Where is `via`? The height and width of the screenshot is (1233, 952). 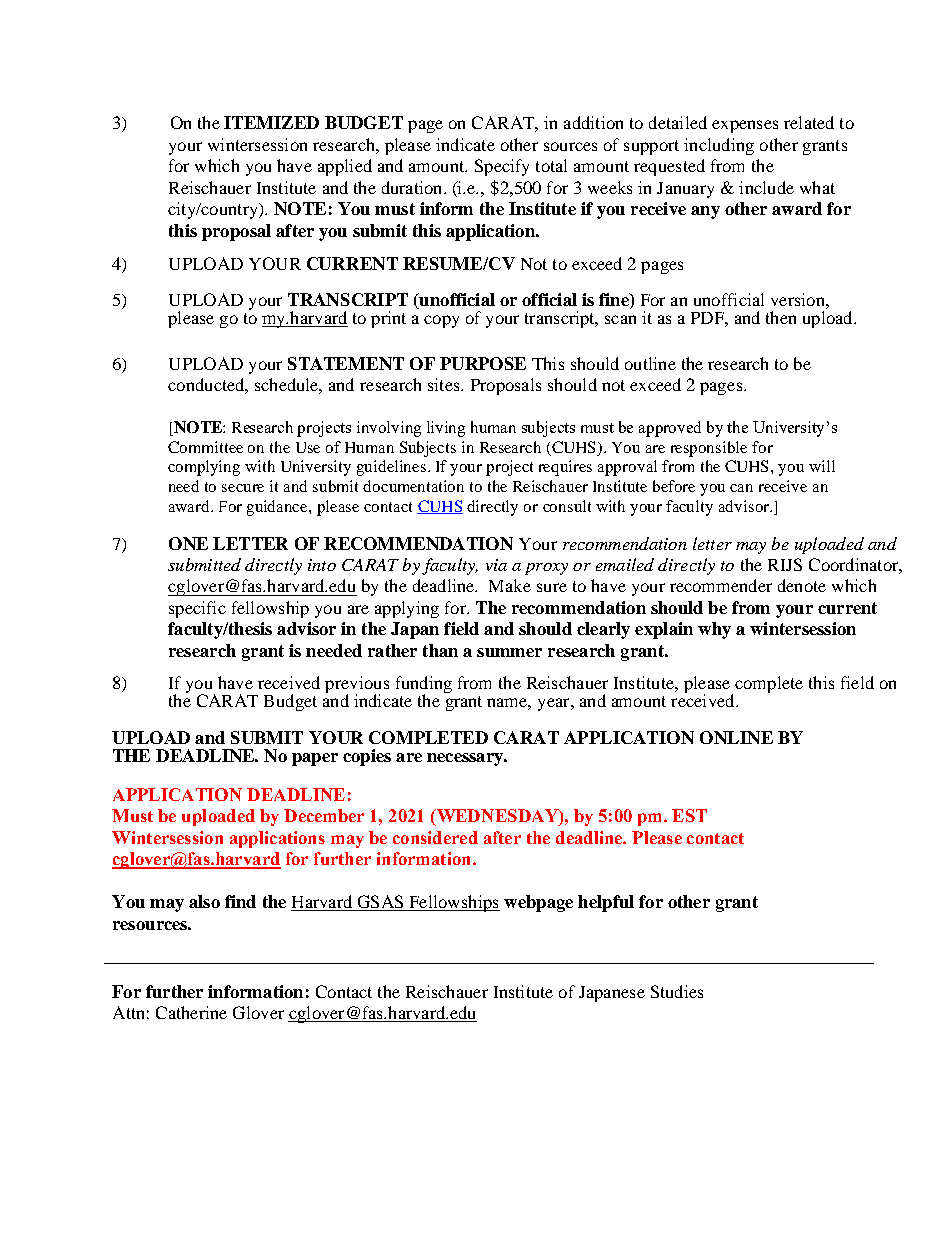
via is located at coordinates (496, 565).
